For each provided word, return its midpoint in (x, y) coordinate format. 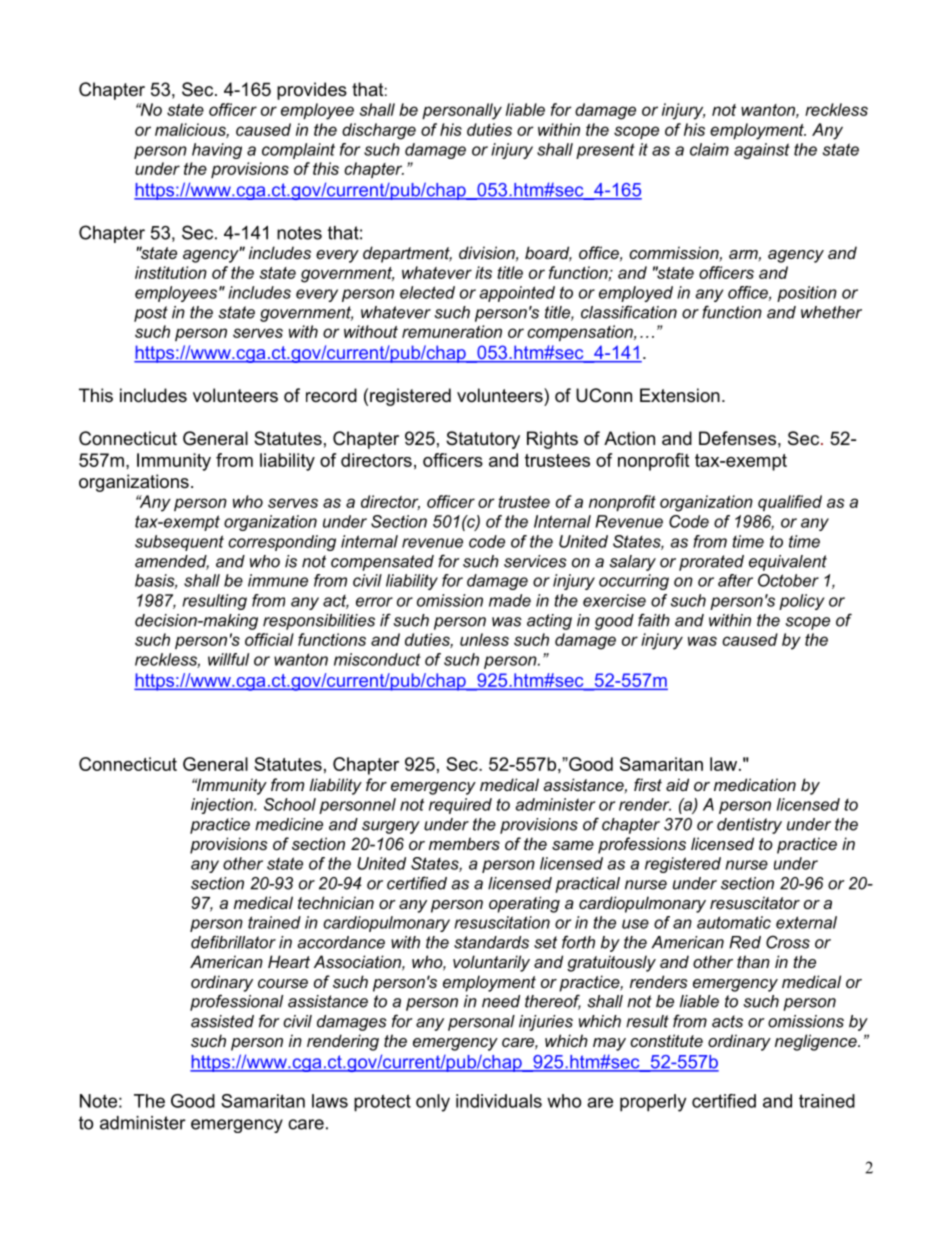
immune (278, 580)
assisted (222, 1021)
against (762, 151)
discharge (379, 131)
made (510, 600)
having (217, 151)
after (735, 580)
